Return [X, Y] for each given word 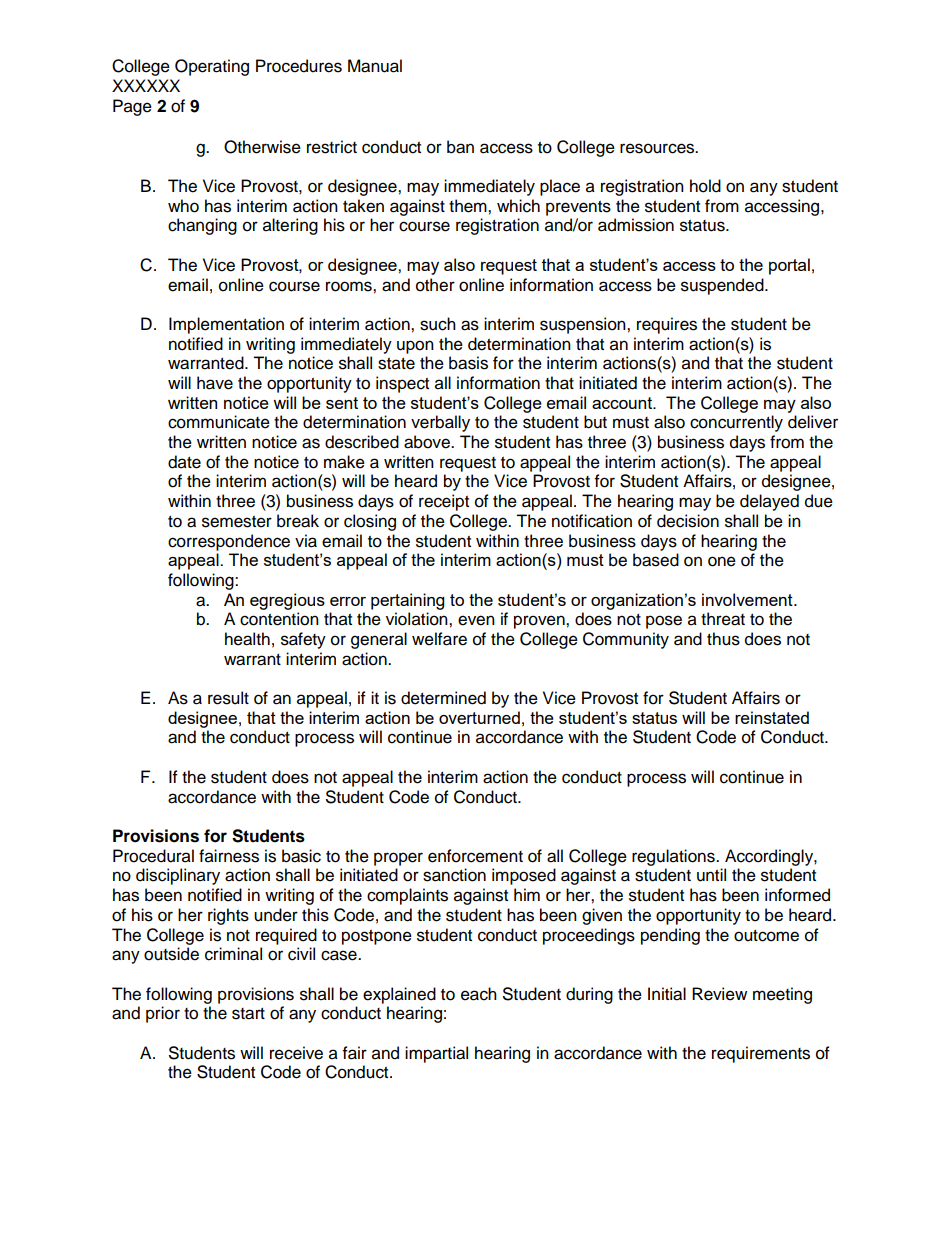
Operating [212, 67]
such [438, 324]
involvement [748, 599]
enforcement [475, 856]
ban [460, 147]
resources [658, 148]
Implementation [226, 325]
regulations [674, 857]
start [248, 1014]
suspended [723, 286]
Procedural [153, 856]
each [479, 994]
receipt [444, 502]
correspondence [229, 542]
